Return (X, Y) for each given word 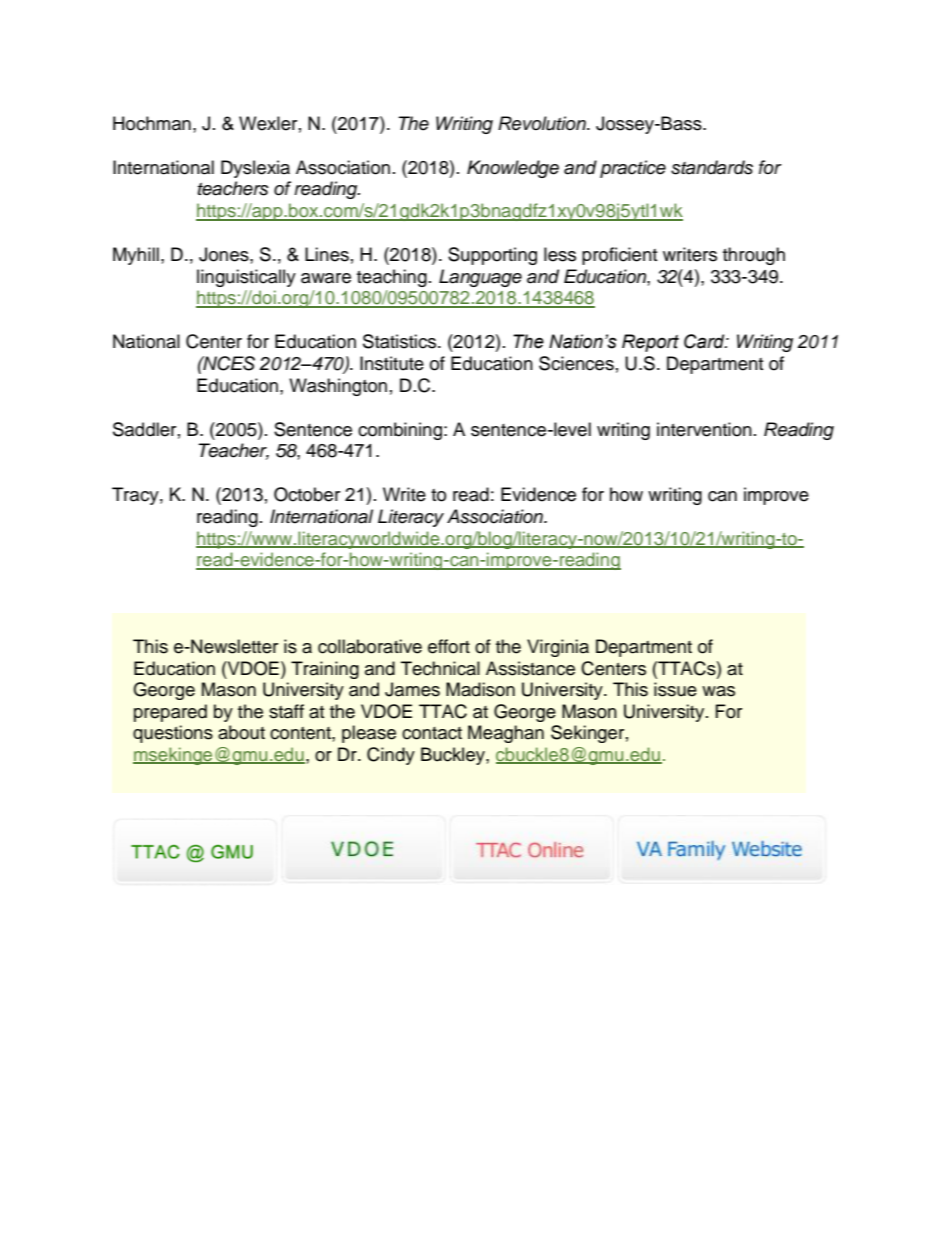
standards (712, 167)
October (307, 494)
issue (675, 689)
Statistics (401, 341)
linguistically (246, 278)
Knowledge (513, 169)
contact (432, 733)
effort (449, 646)
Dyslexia (255, 169)
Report (650, 343)
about (241, 732)
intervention (704, 429)
